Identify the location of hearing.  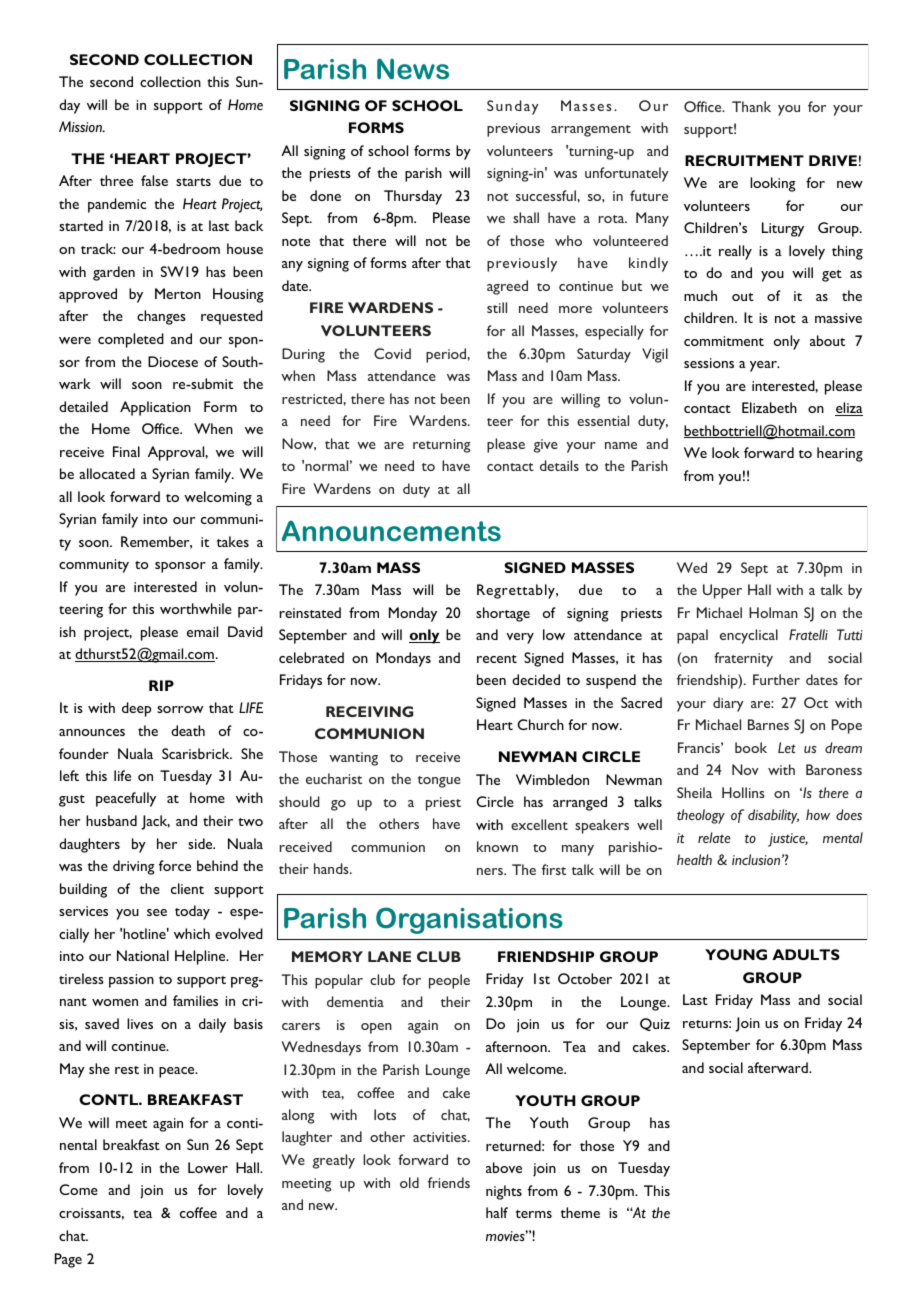
(840, 454).
